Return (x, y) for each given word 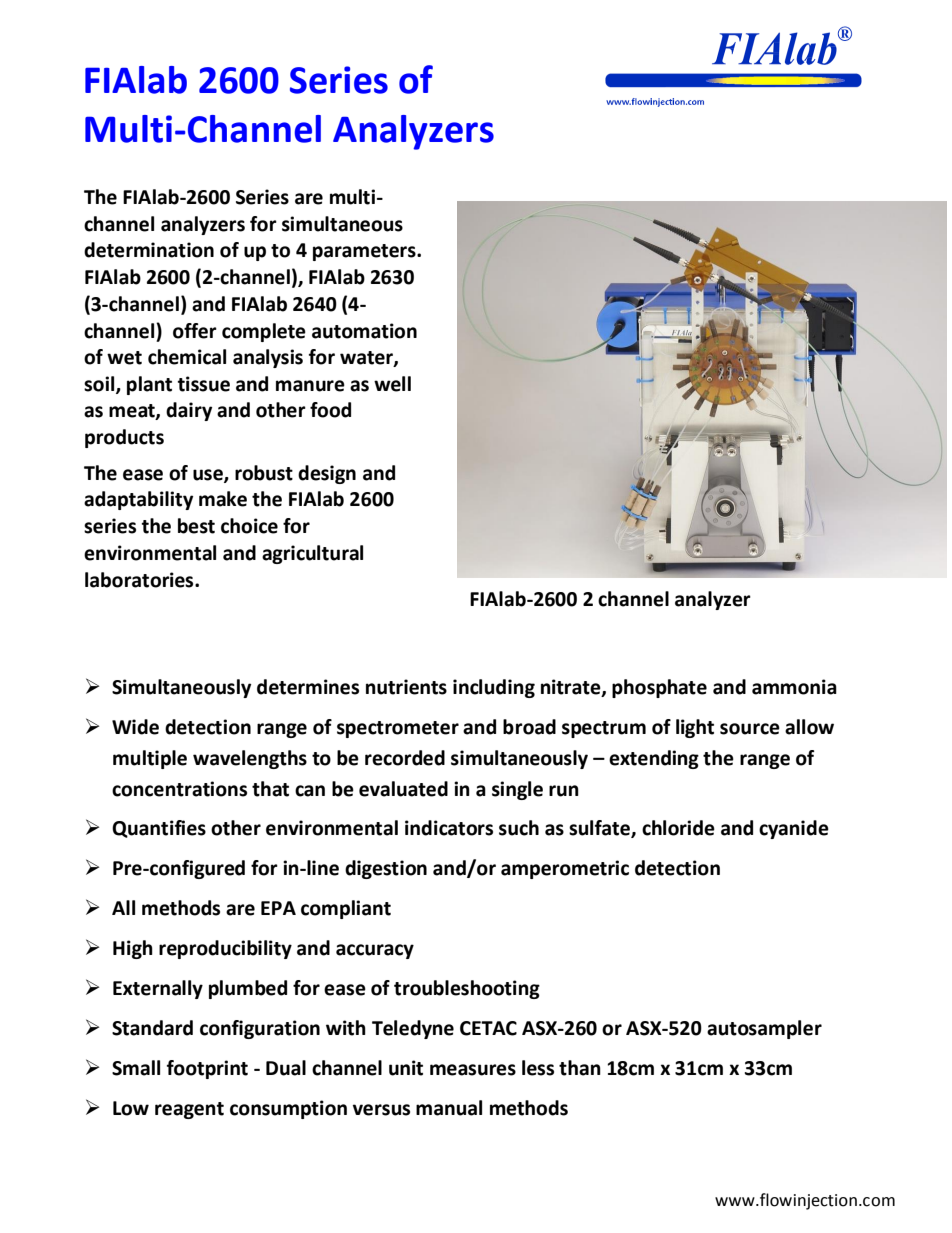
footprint (207, 1069)
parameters (365, 252)
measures (473, 1070)
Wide (135, 727)
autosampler (764, 1029)
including (494, 688)
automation (364, 331)
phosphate (659, 688)
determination (149, 250)
